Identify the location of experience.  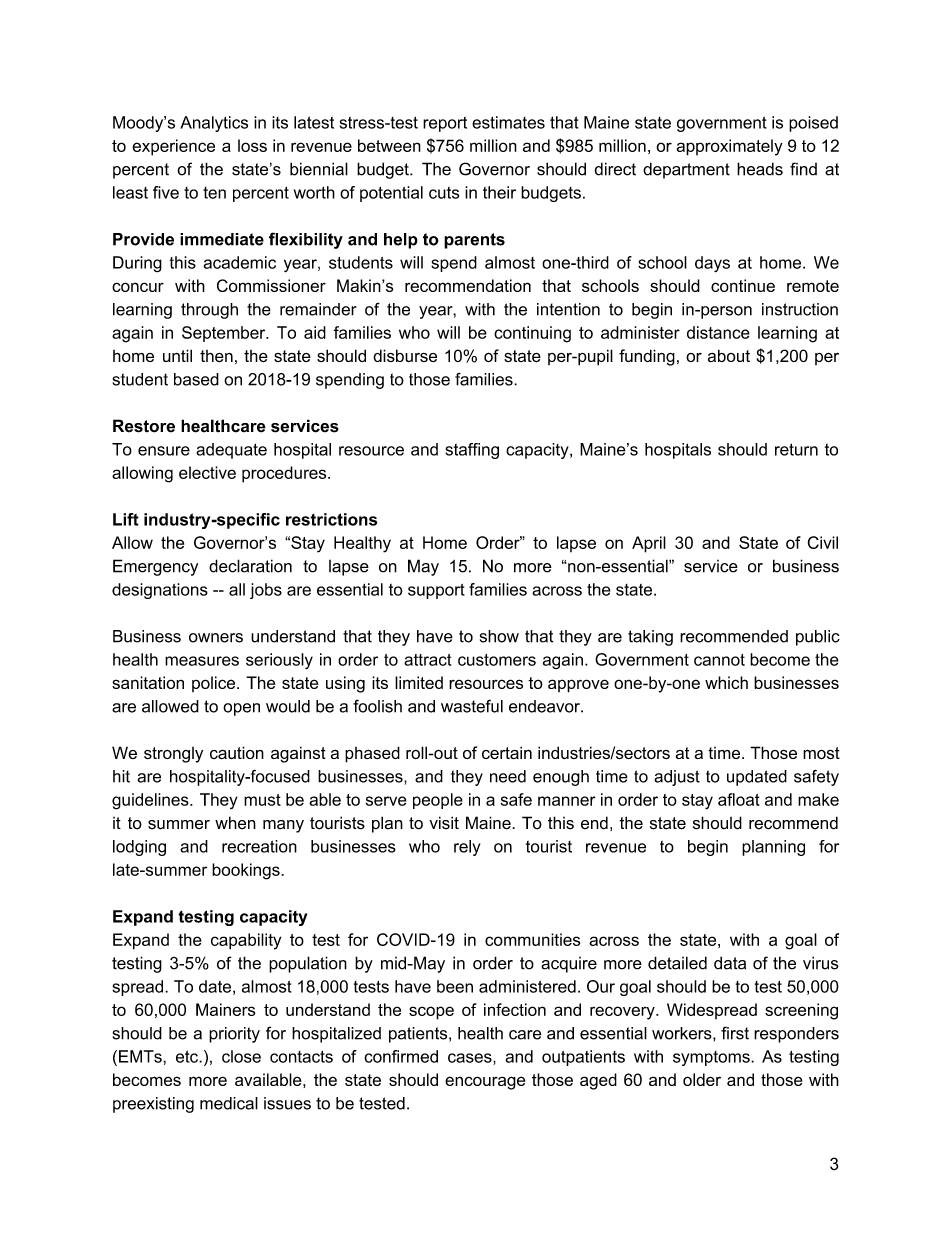
(173, 147).
